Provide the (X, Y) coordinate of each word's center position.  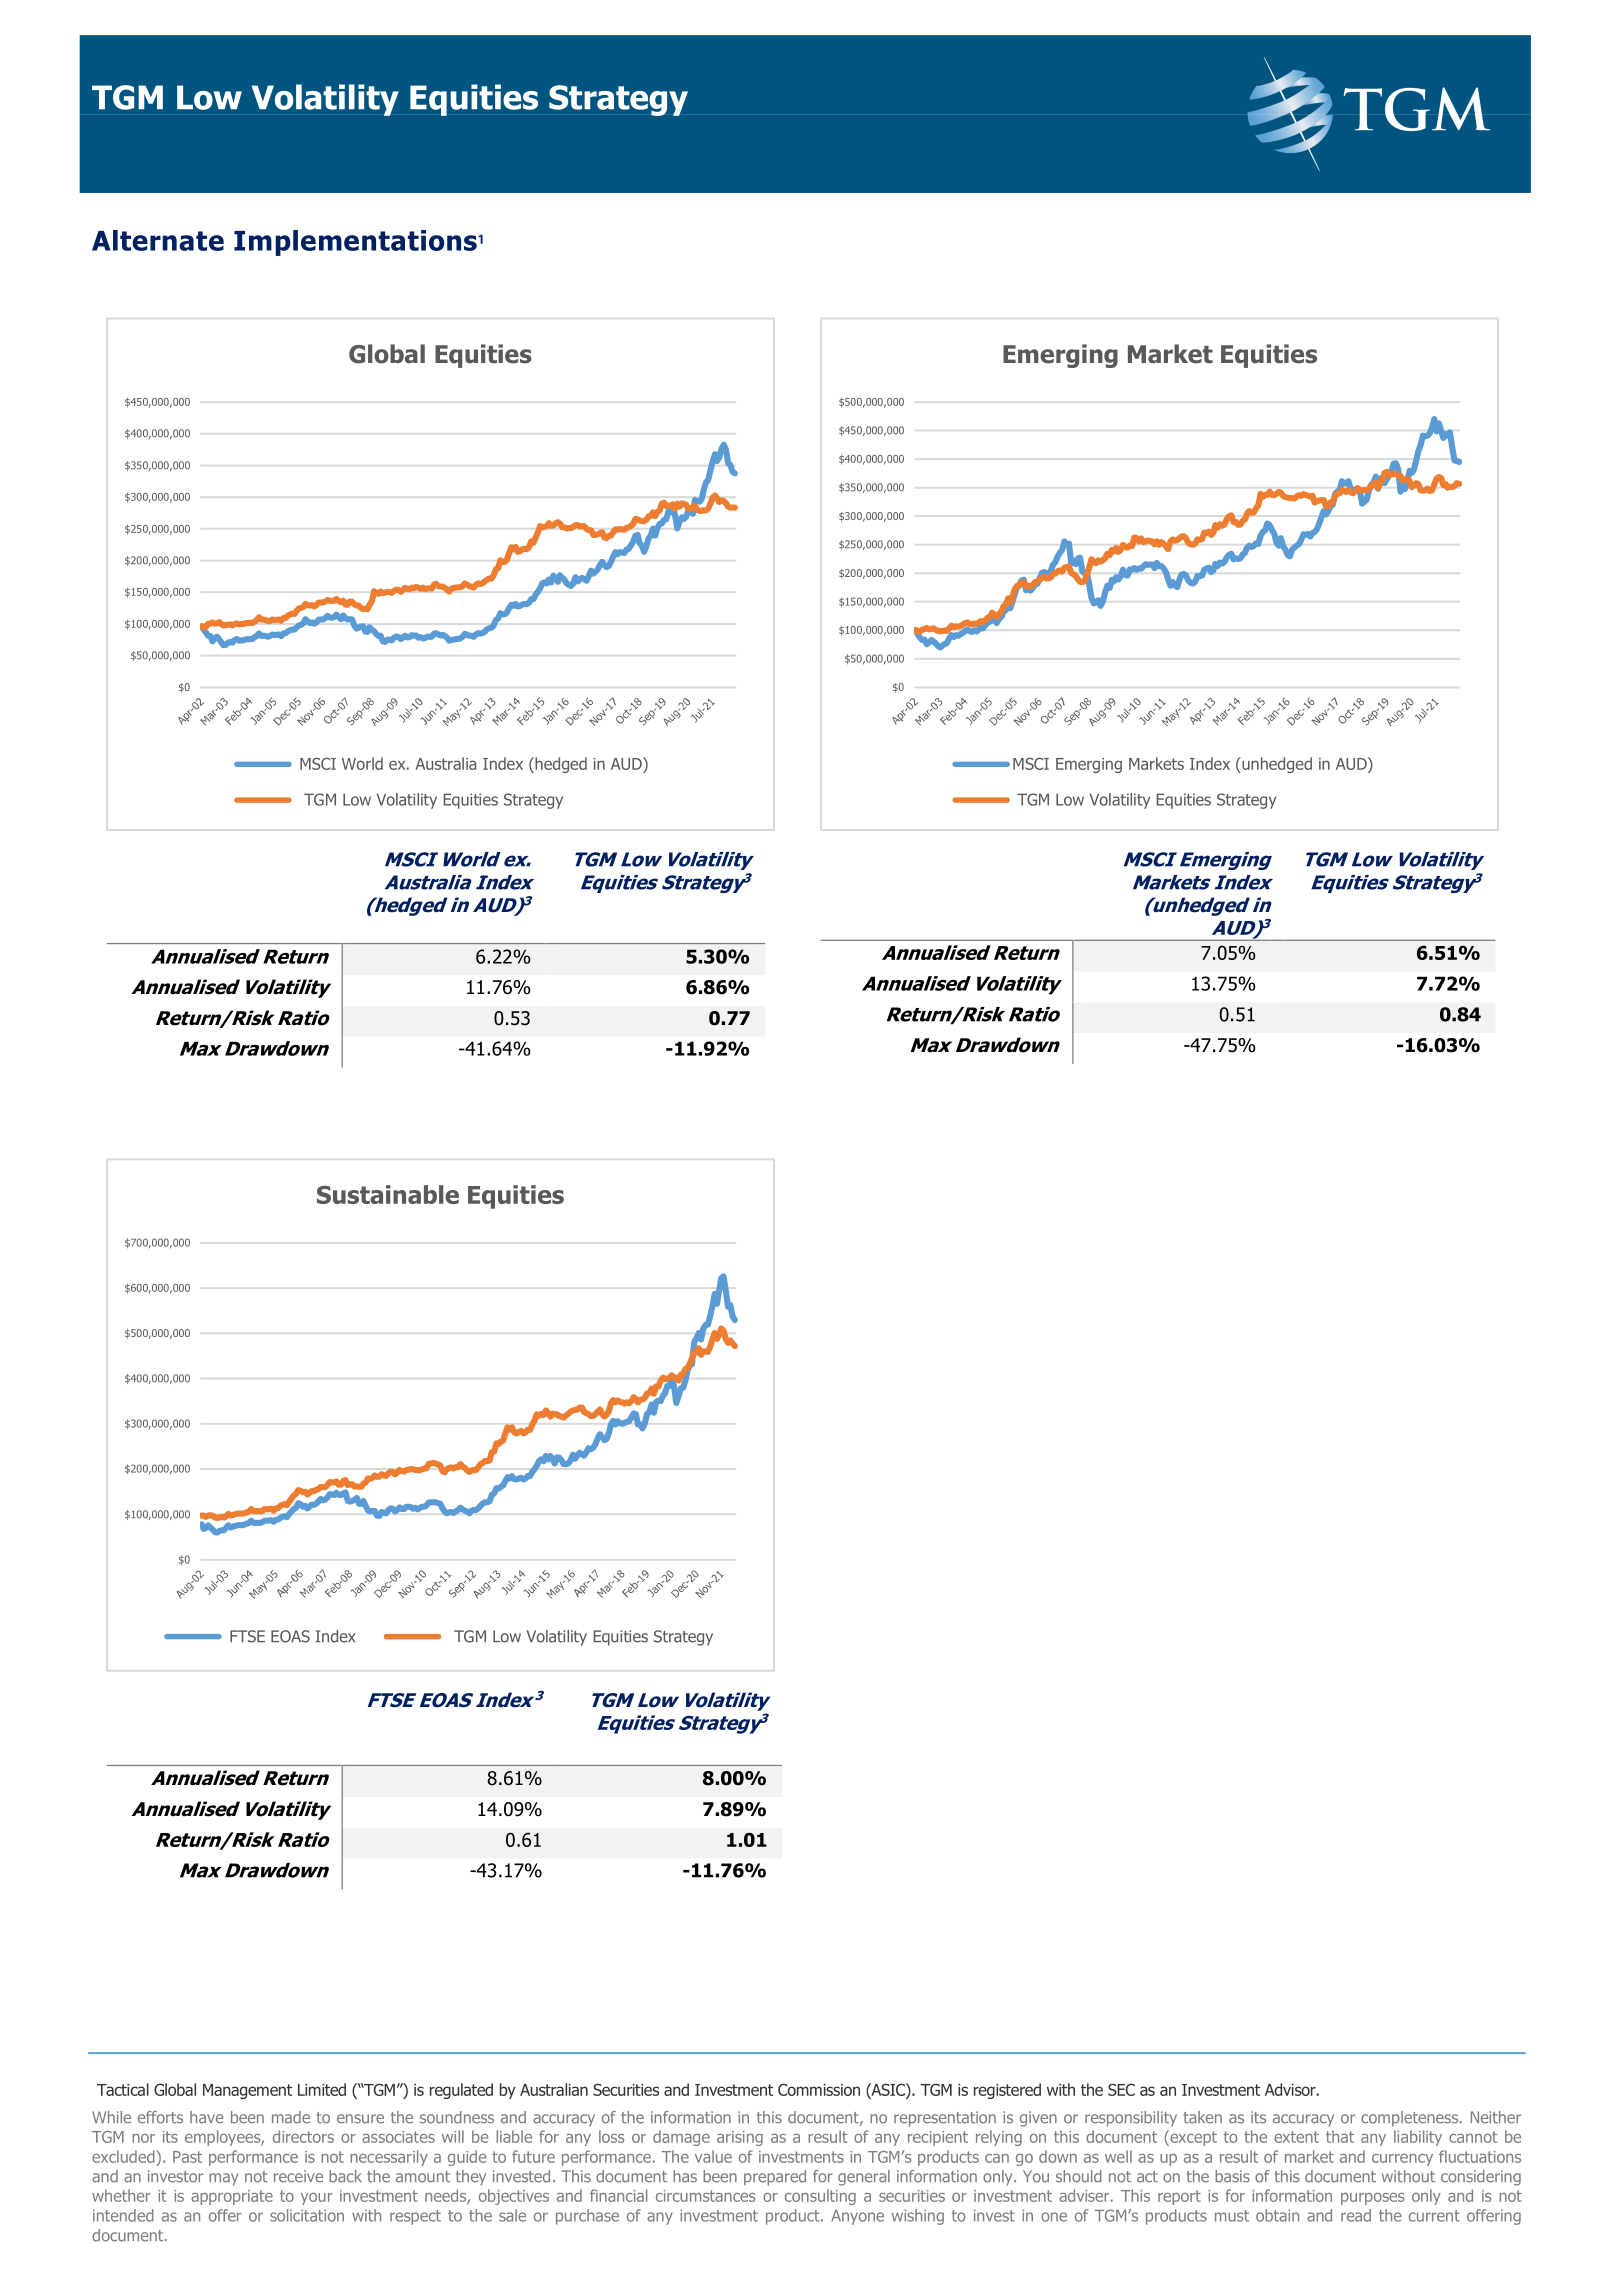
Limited (322, 2089)
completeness (1411, 2119)
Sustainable (388, 1194)
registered (1007, 2091)
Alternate (158, 240)
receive (298, 2176)
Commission (819, 2089)
